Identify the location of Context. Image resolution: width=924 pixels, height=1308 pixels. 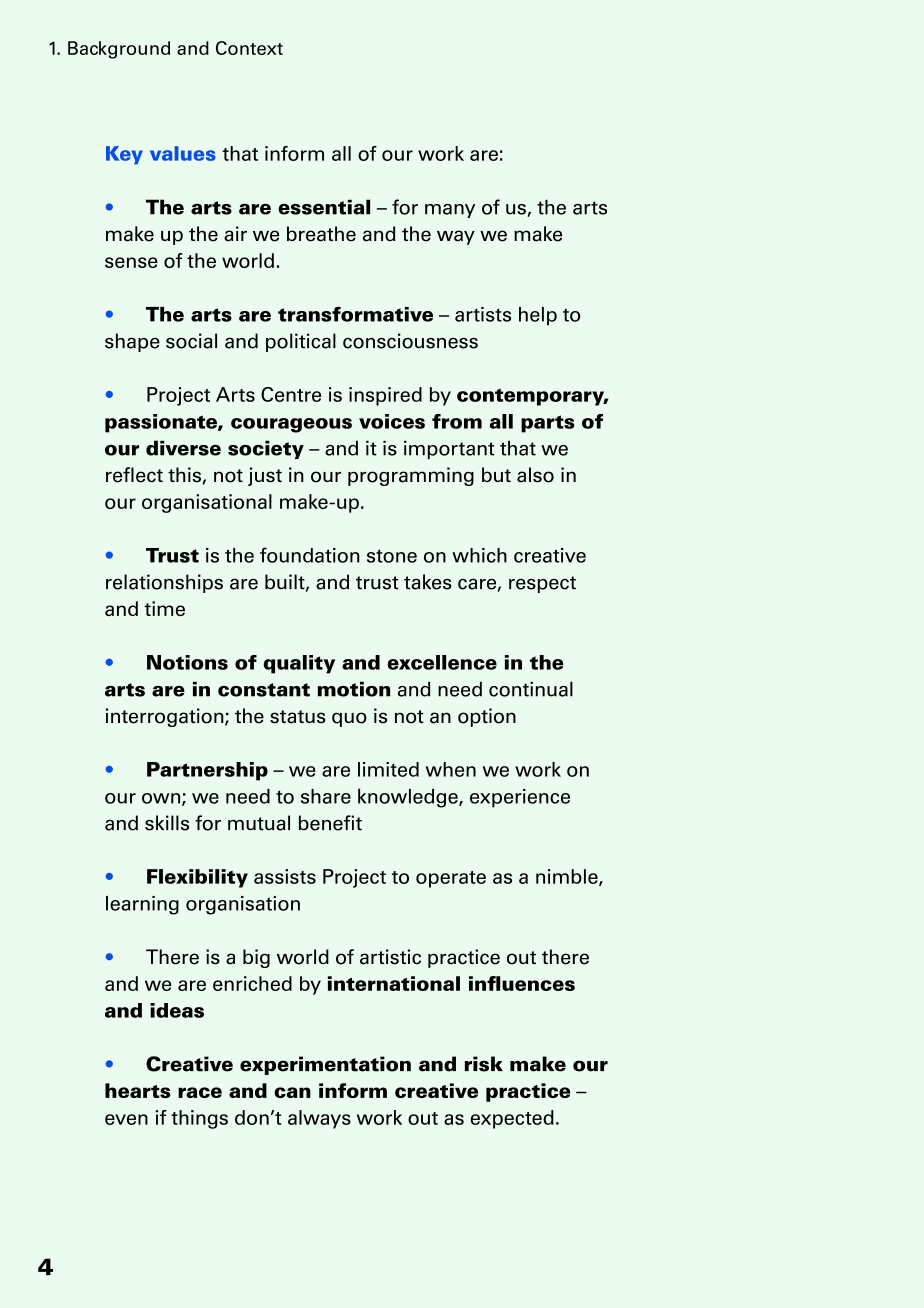
(249, 48).
